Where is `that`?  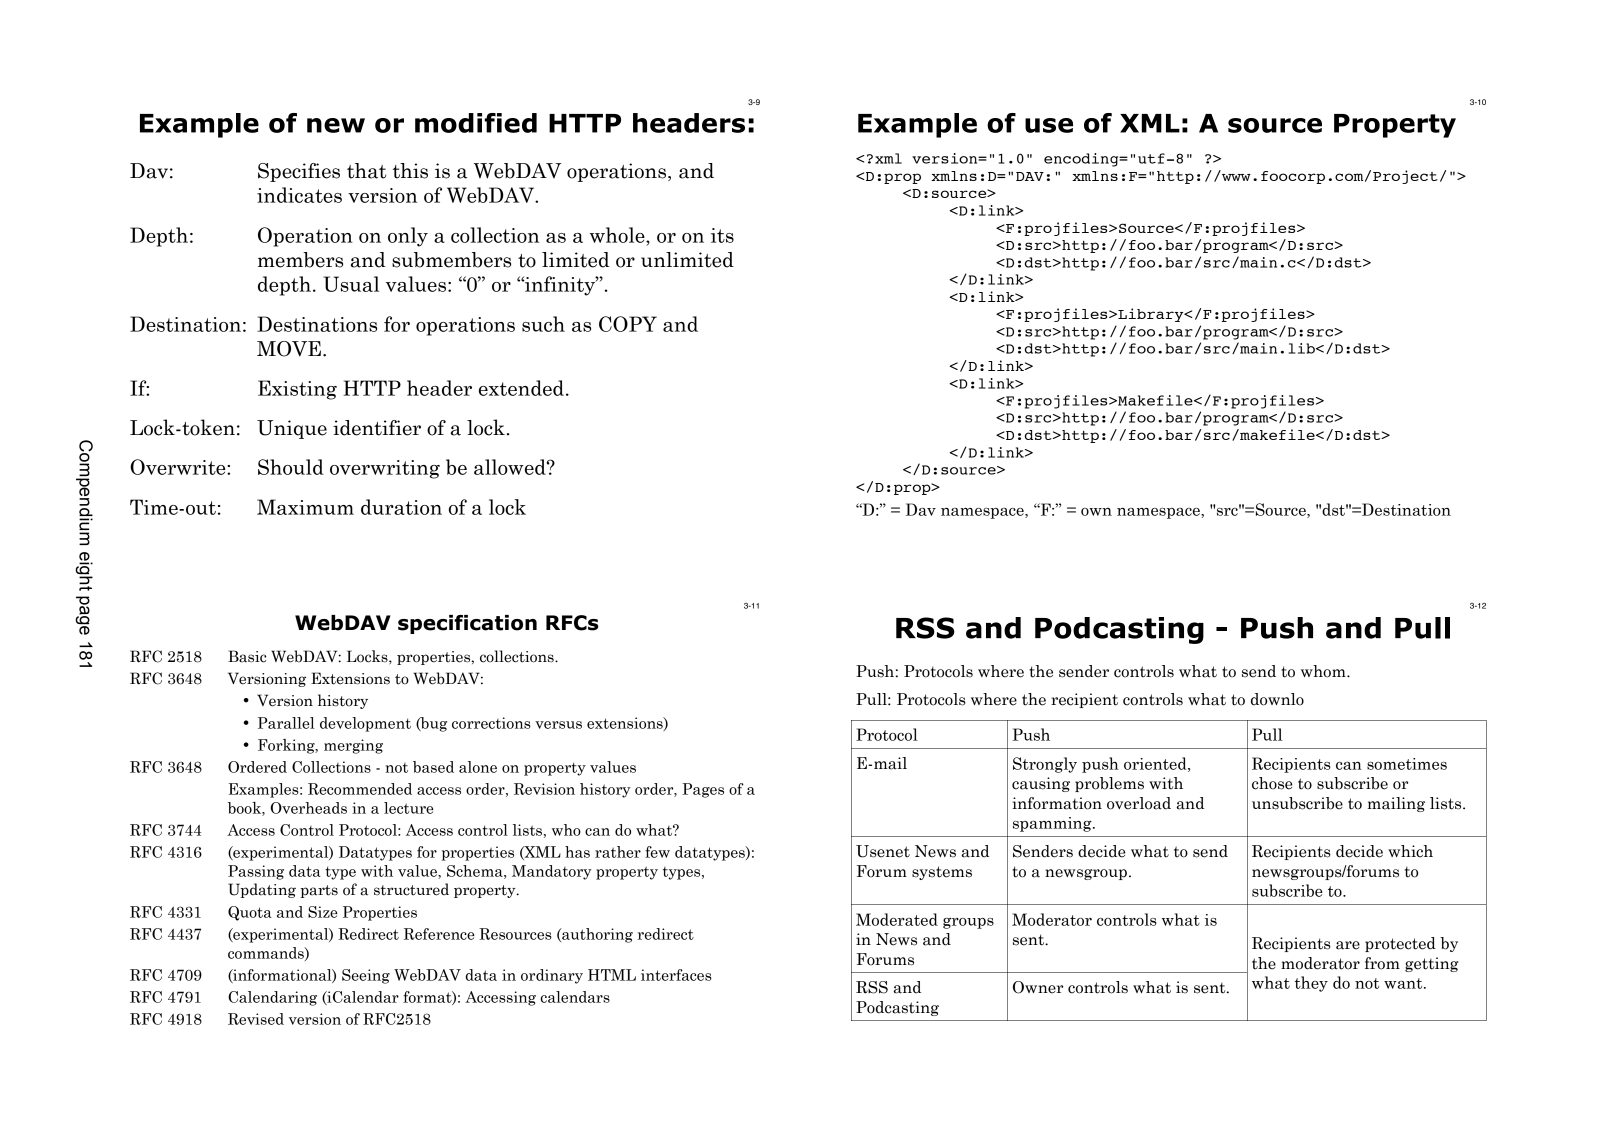
that is located at coordinates (366, 171).
